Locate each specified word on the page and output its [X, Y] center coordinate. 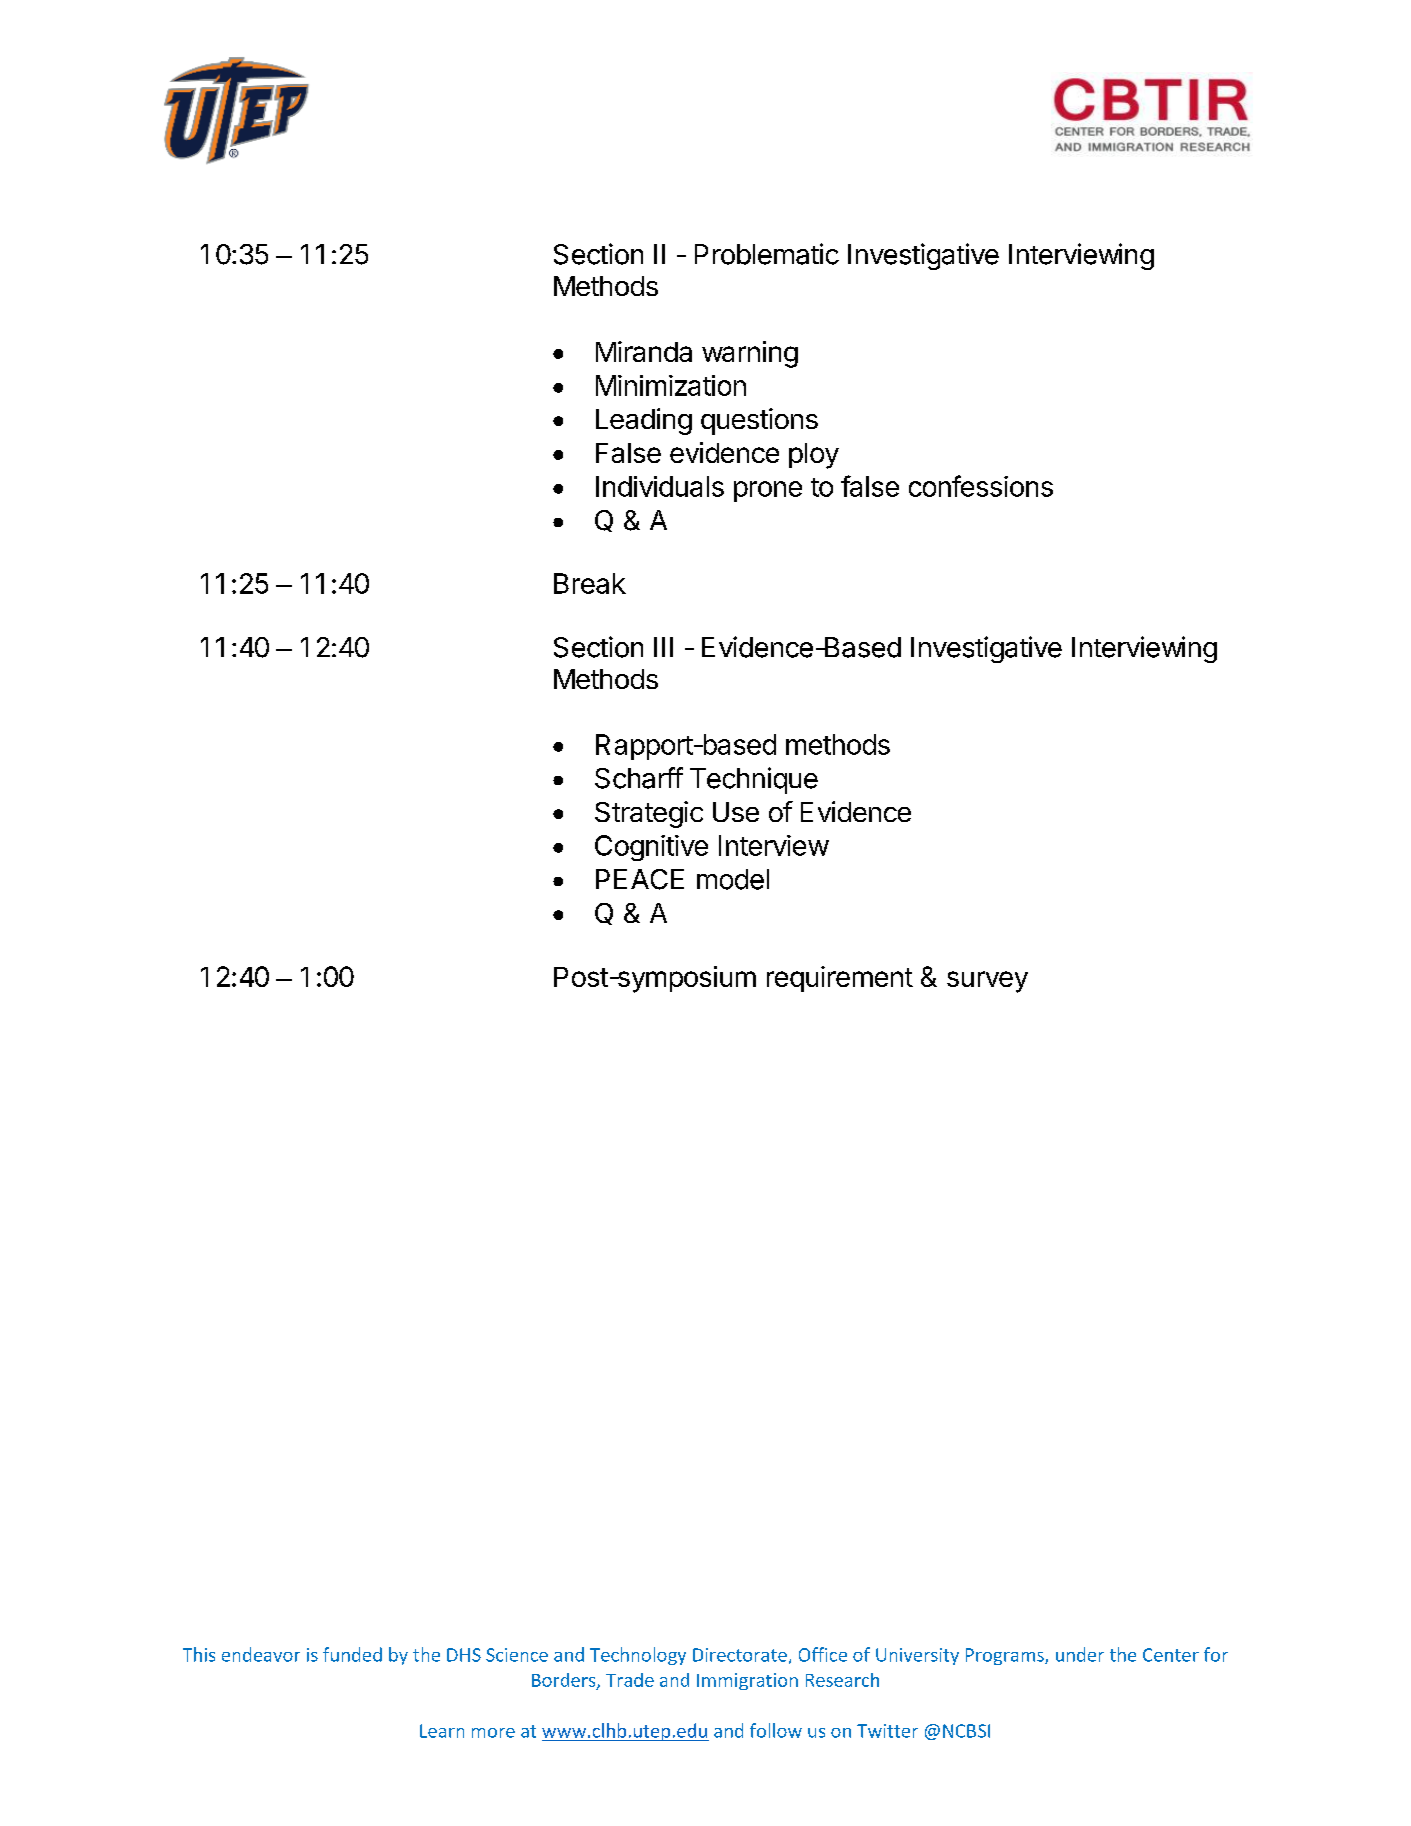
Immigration [747, 1681]
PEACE [640, 879]
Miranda [644, 351]
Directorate [740, 1655]
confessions [981, 486]
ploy [814, 456]
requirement [840, 979]
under [1080, 1654]
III [663, 647]
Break [590, 583]
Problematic [767, 254]
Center [1171, 1655]
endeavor [261, 1654]
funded [352, 1654]
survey [987, 982]
